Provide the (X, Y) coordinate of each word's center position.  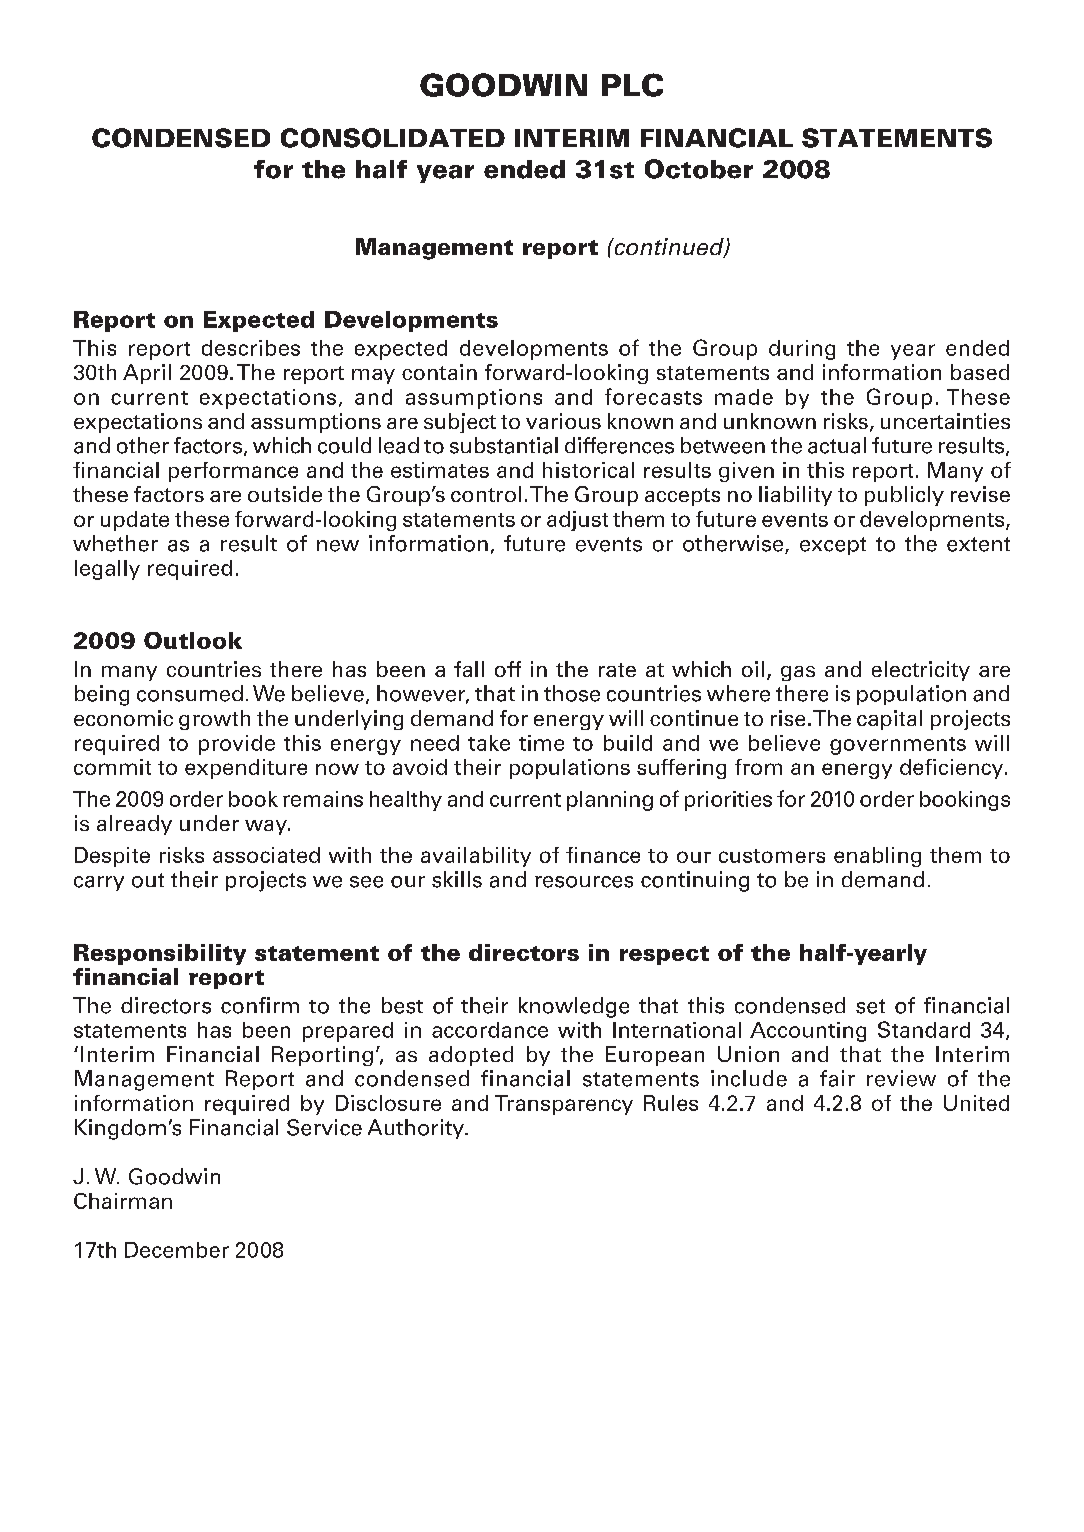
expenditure (246, 769)
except (833, 546)
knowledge (574, 1007)
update (135, 521)
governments (898, 746)
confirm (260, 1005)
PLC (632, 85)
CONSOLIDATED (393, 138)
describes (251, 348)
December (177, 1250)
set (870, 1006)
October (699, 169)
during (802, 350)
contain (439, 372)
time (541, 743)
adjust (577, 521)
